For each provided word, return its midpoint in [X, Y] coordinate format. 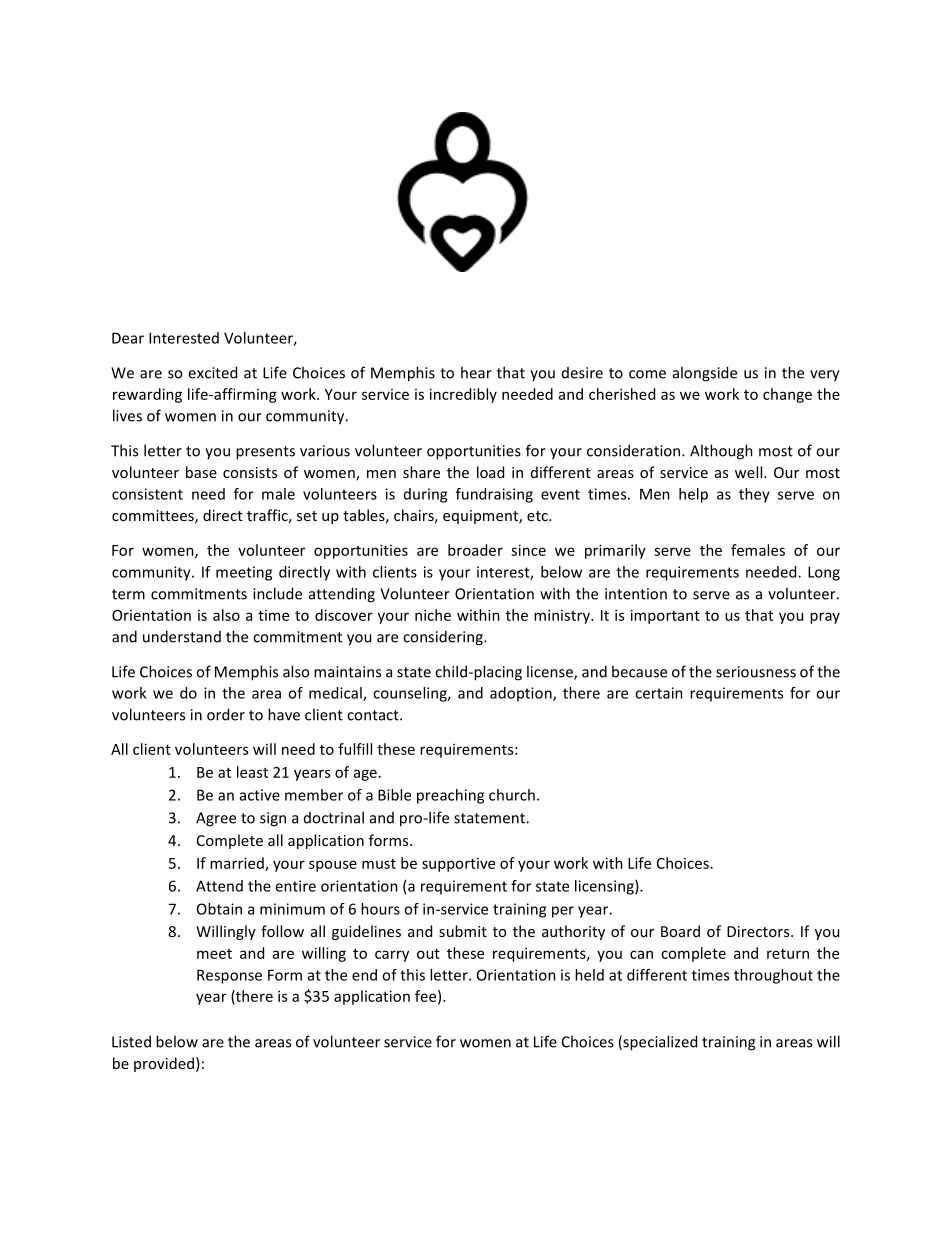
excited [212, 372]
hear [476, 372]
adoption [522, 694]
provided [164, 1064]
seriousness [756, 672]
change [787, 395]
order [226, 714]
